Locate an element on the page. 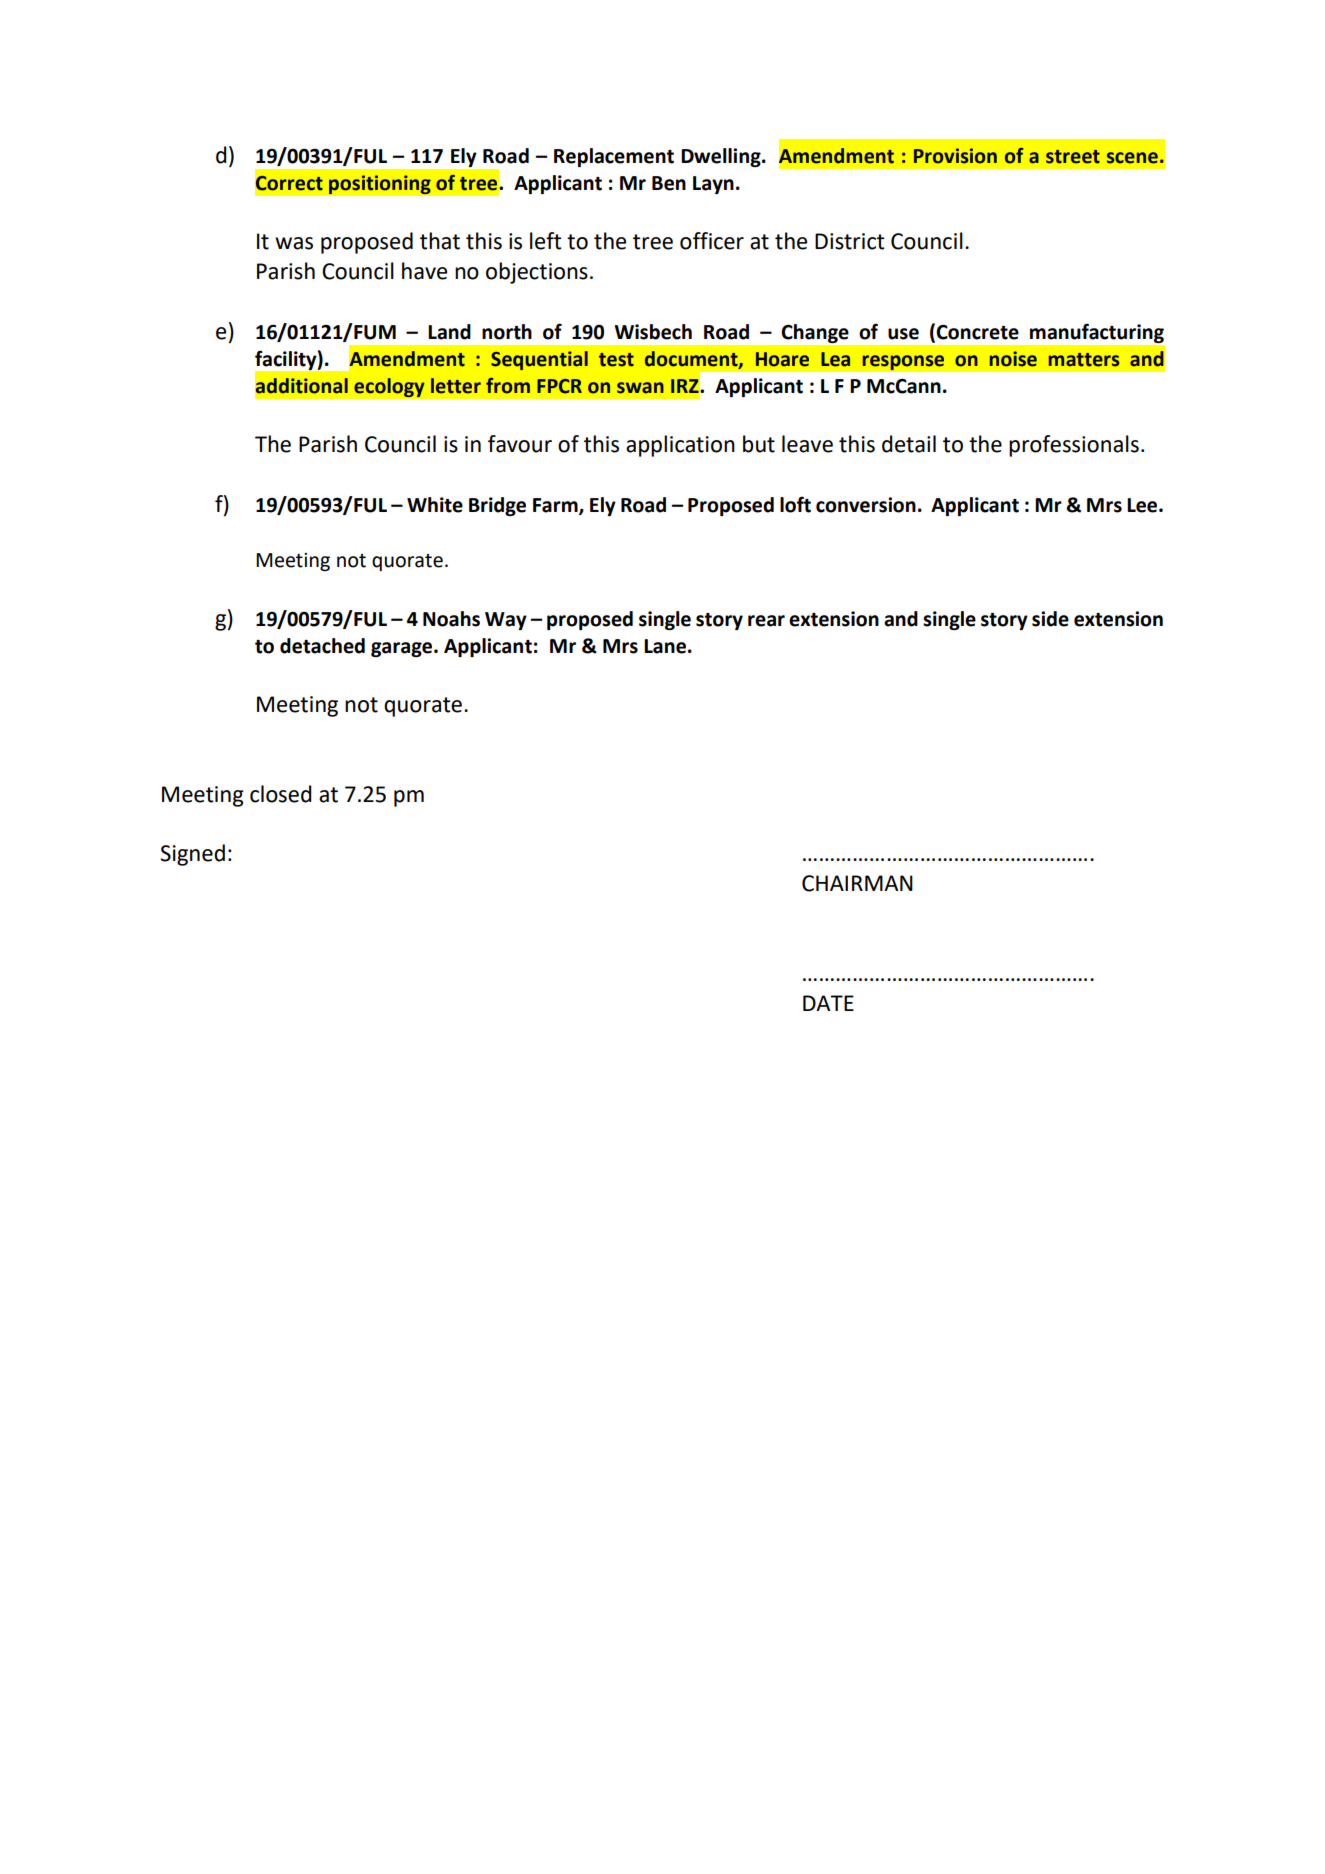 Image resolution: width=1325 pixels, height=1874 pixels. side is located at coordinates (1050, 619).
